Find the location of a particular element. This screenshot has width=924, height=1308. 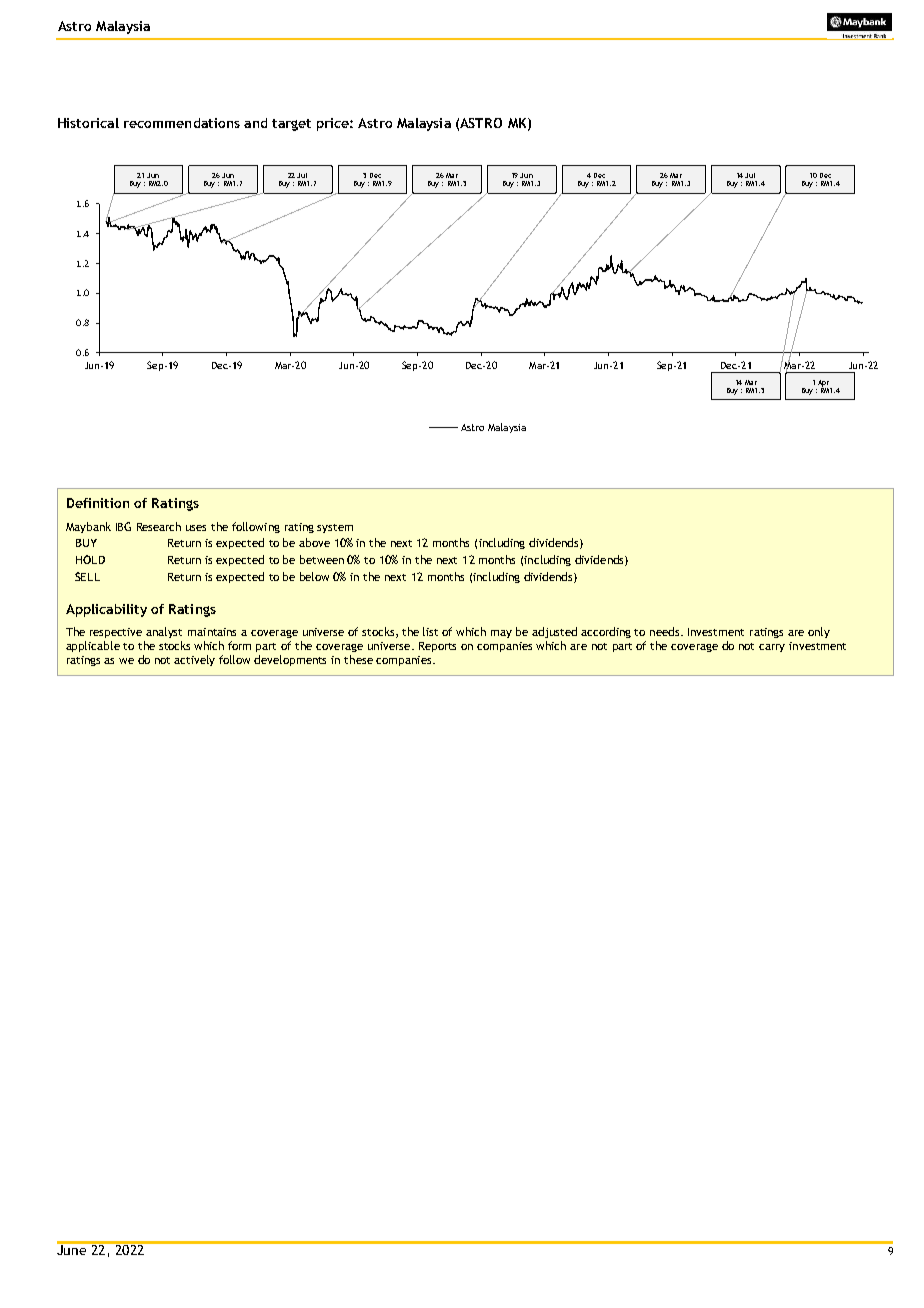

and is located at coordinates (255, 123).
